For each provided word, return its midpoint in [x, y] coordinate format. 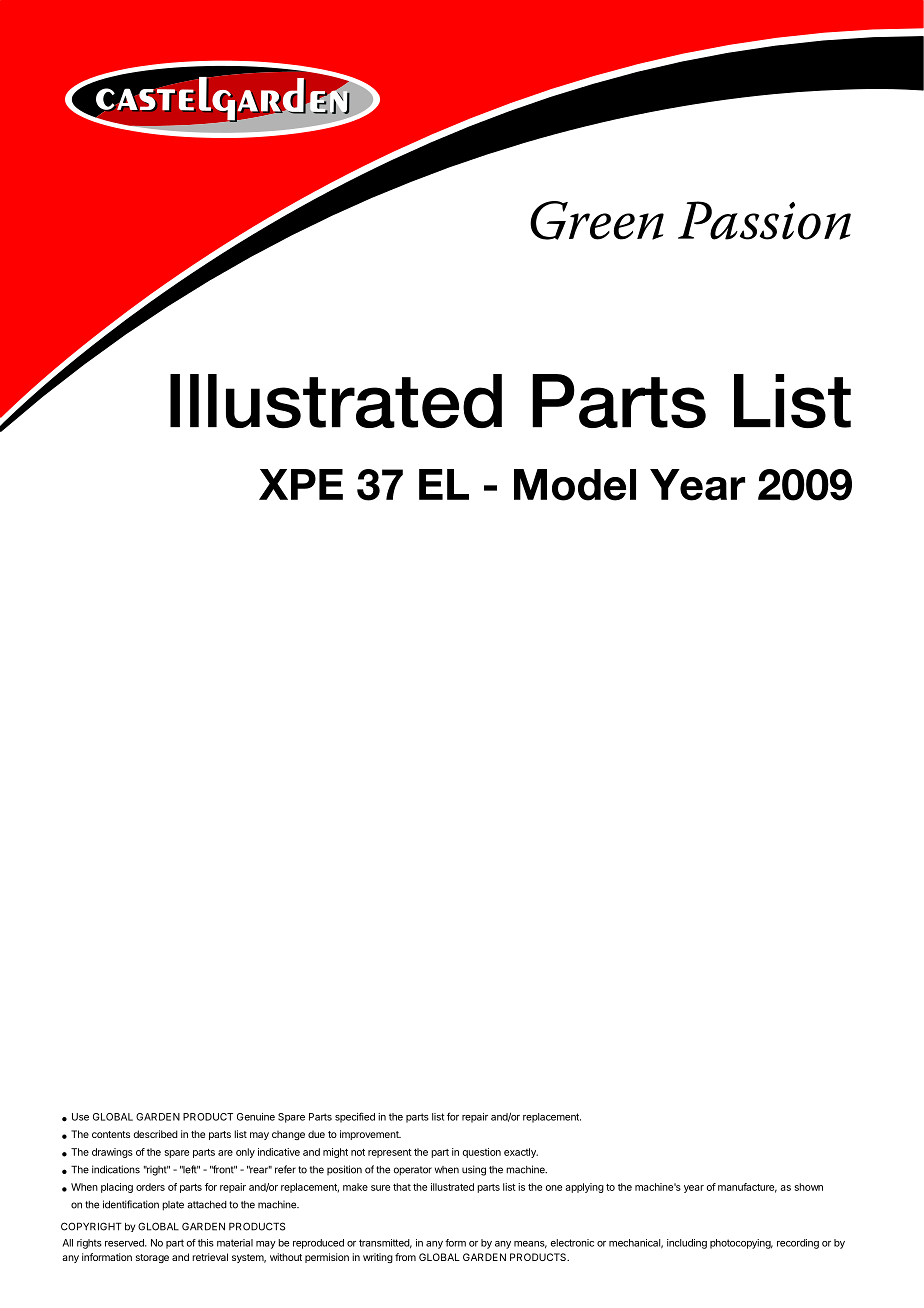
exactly [521, 1153]
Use [80, 1117]
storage [152, 1258]
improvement [370, 1135]
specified [355, 1117]
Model [575, 485]
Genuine [256, 1117]
